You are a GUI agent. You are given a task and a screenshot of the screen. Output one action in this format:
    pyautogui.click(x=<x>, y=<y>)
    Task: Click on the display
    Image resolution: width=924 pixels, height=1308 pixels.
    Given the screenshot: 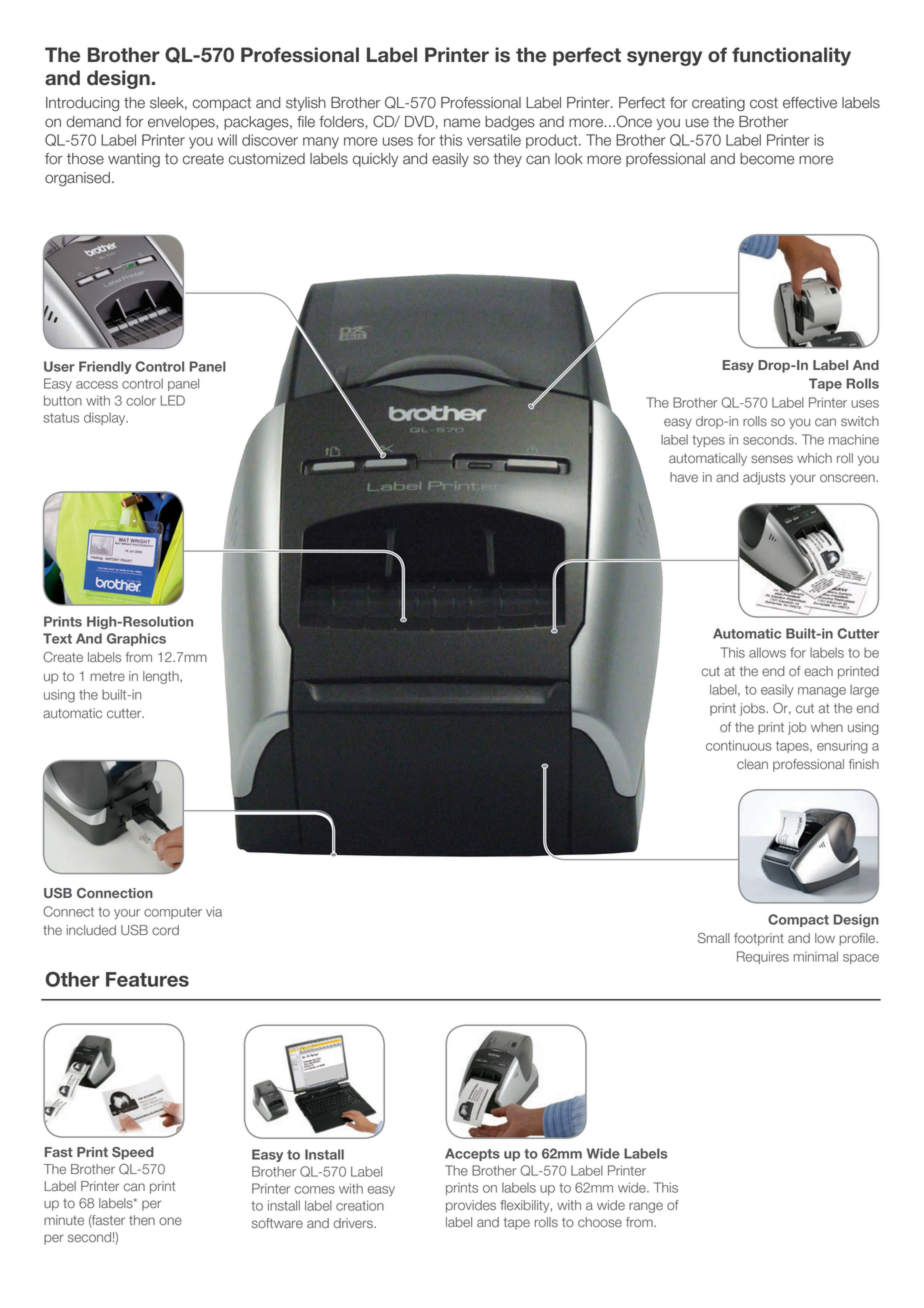 What is the action you would take?
    pyautogui.click(x=106, y=418)
